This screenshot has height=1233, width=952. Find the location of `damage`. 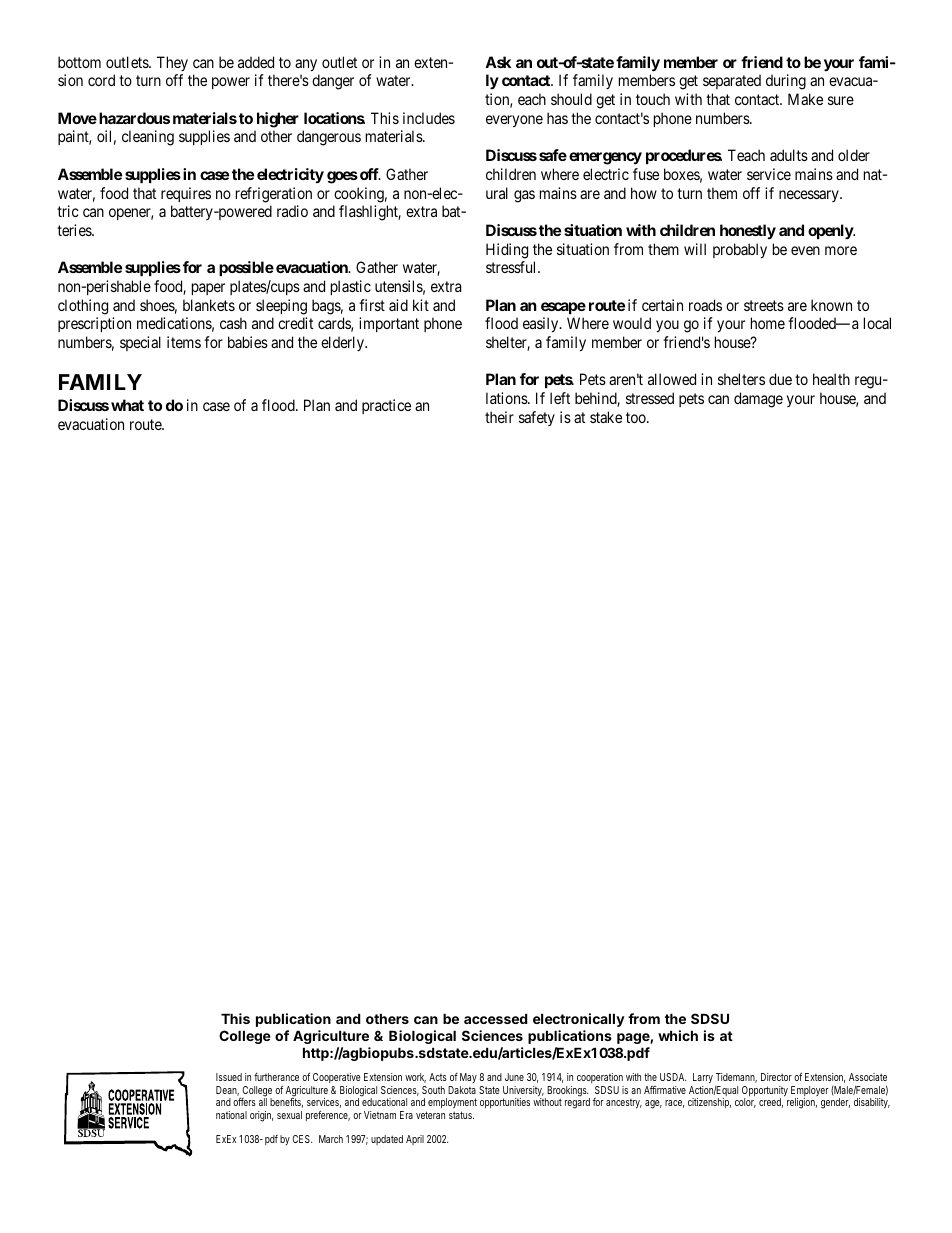

damage is located at coordinates (758, 400).
